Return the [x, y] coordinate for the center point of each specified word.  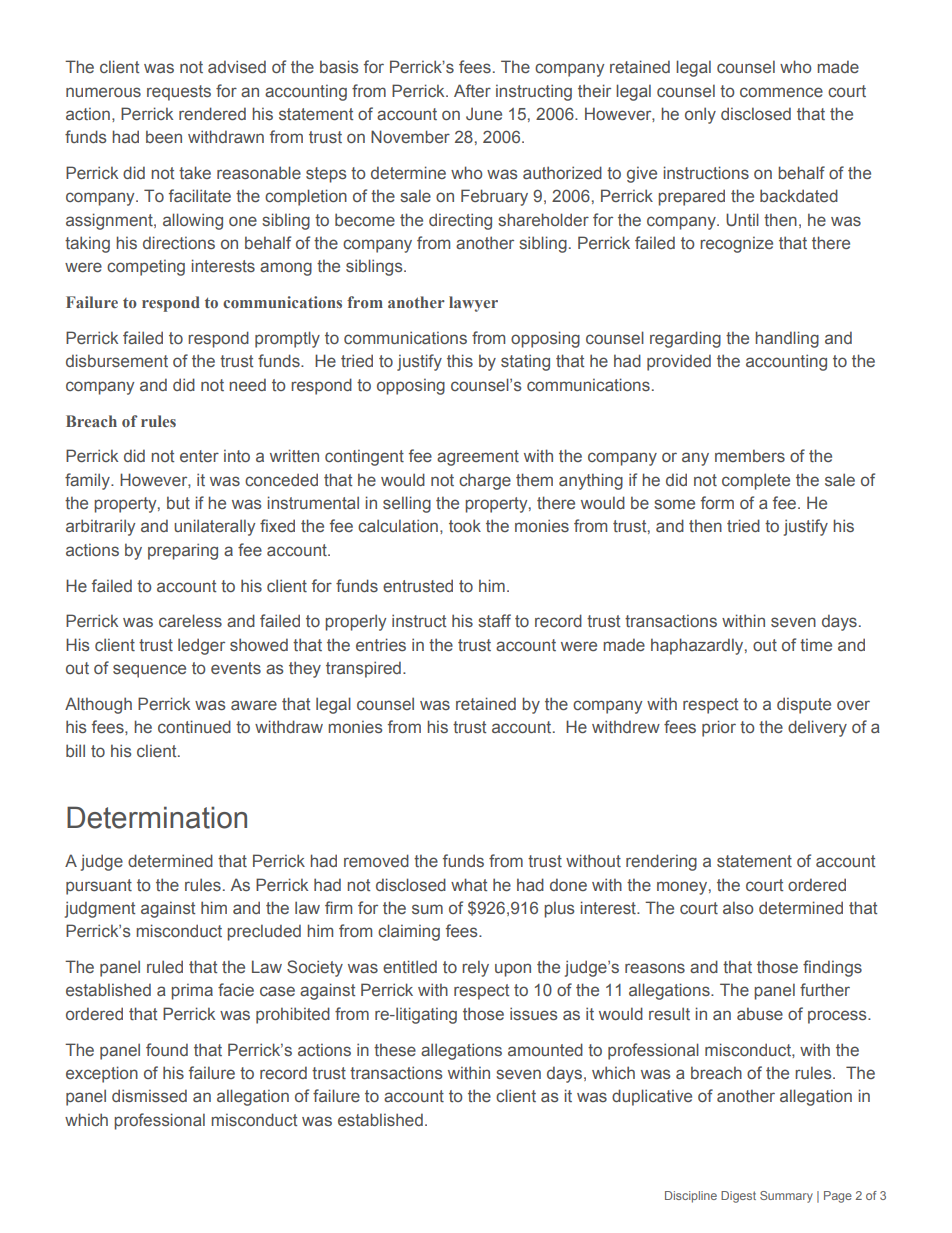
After [472, 90]
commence [781, 92]
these [395, 1049]
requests [179, 93]
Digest [738, 1197]
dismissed [149, 1095]
